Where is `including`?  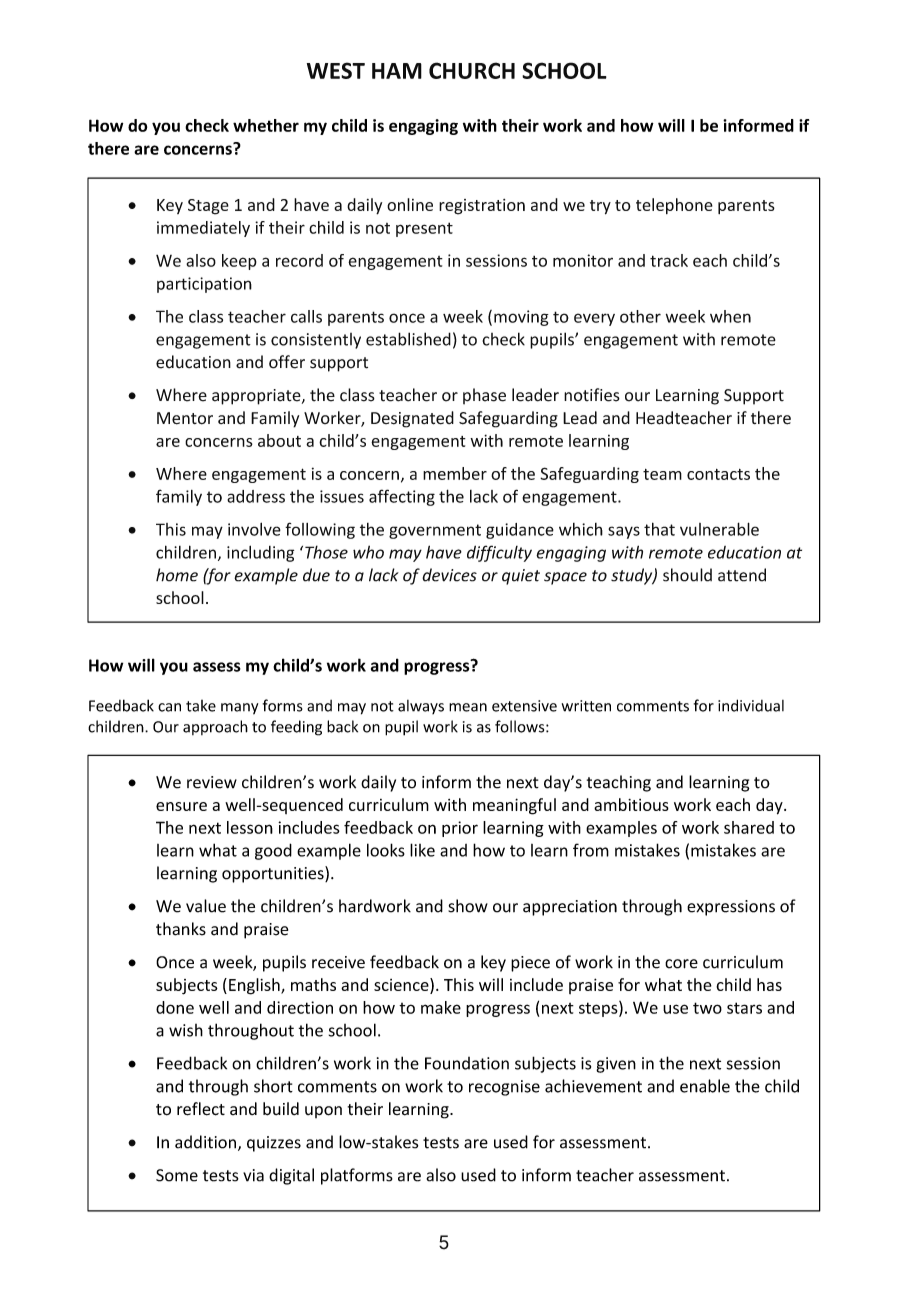 including is located at coordinates (260, 553).
